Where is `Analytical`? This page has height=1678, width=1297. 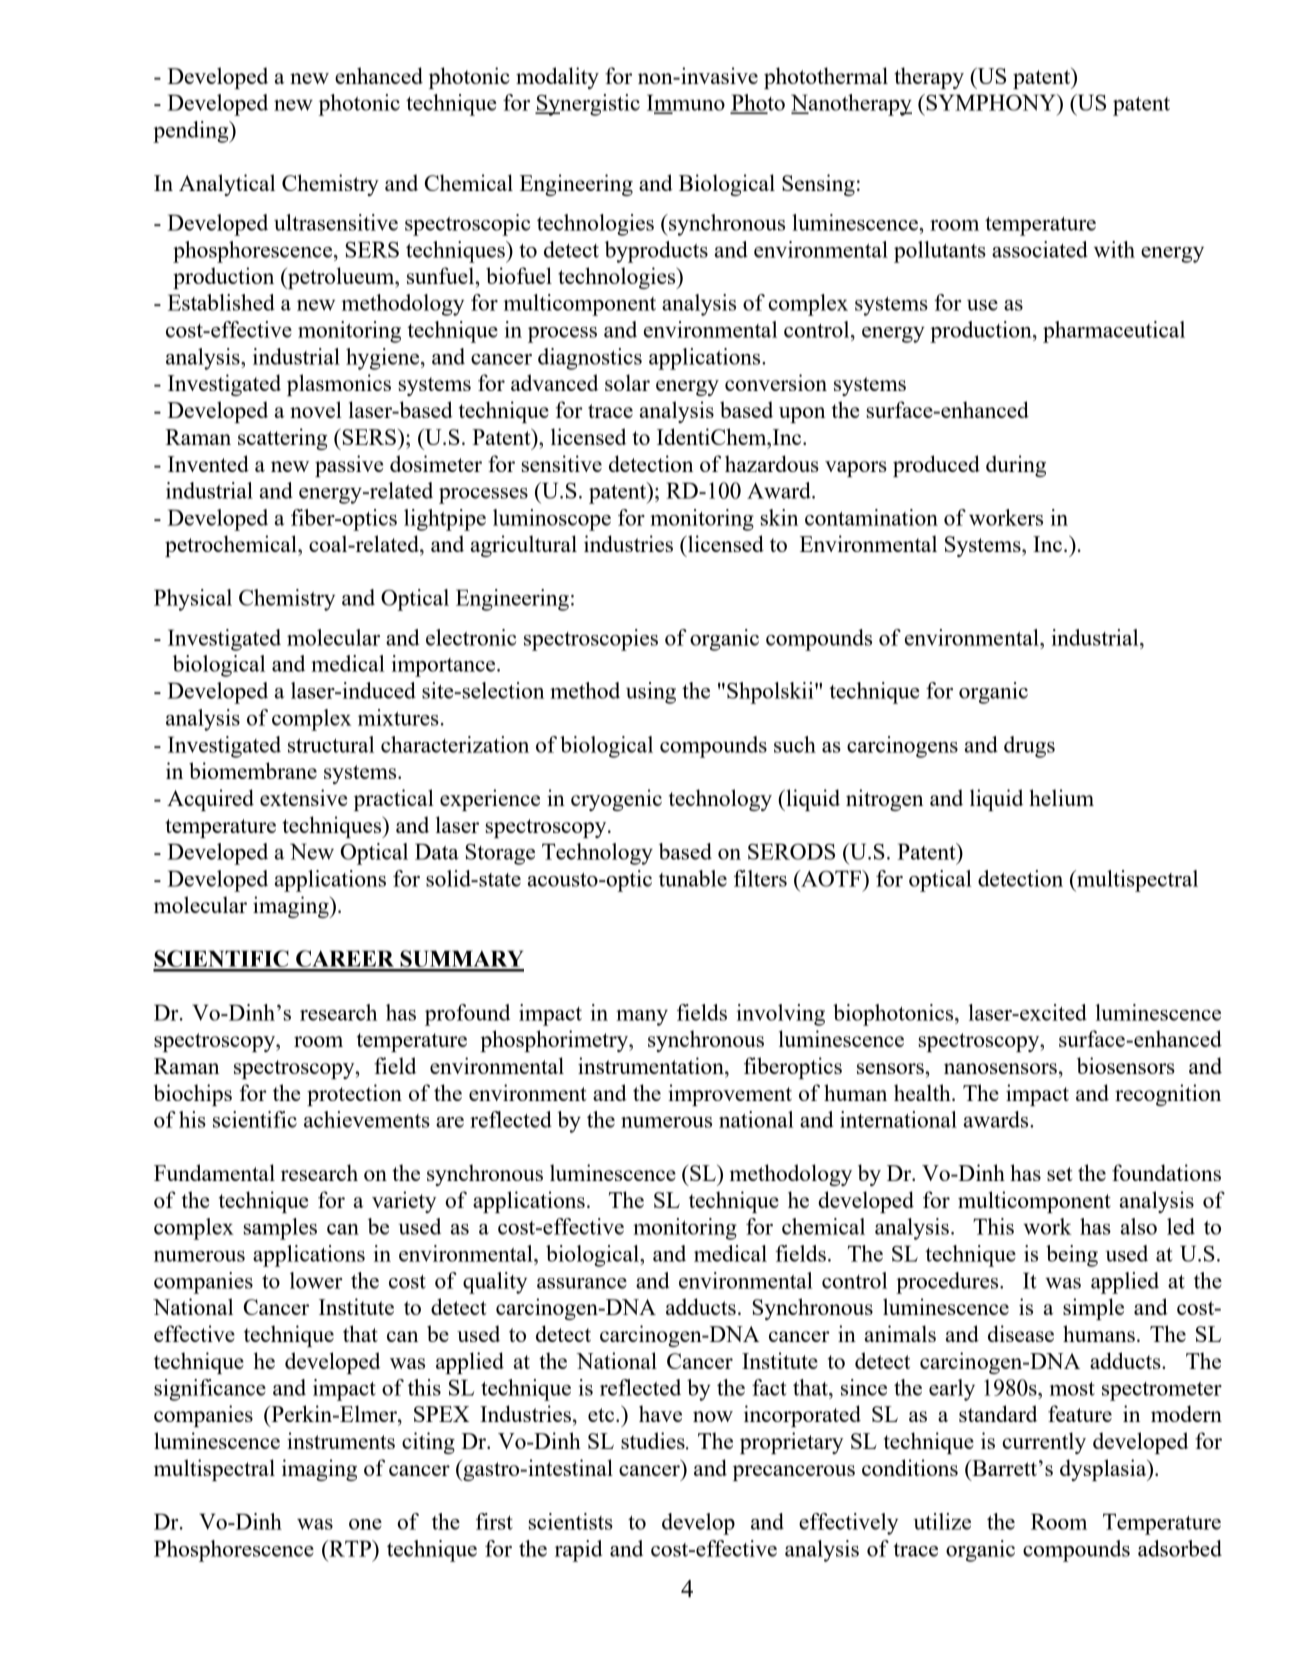 Analytical is located at coordinates (227, 185).
